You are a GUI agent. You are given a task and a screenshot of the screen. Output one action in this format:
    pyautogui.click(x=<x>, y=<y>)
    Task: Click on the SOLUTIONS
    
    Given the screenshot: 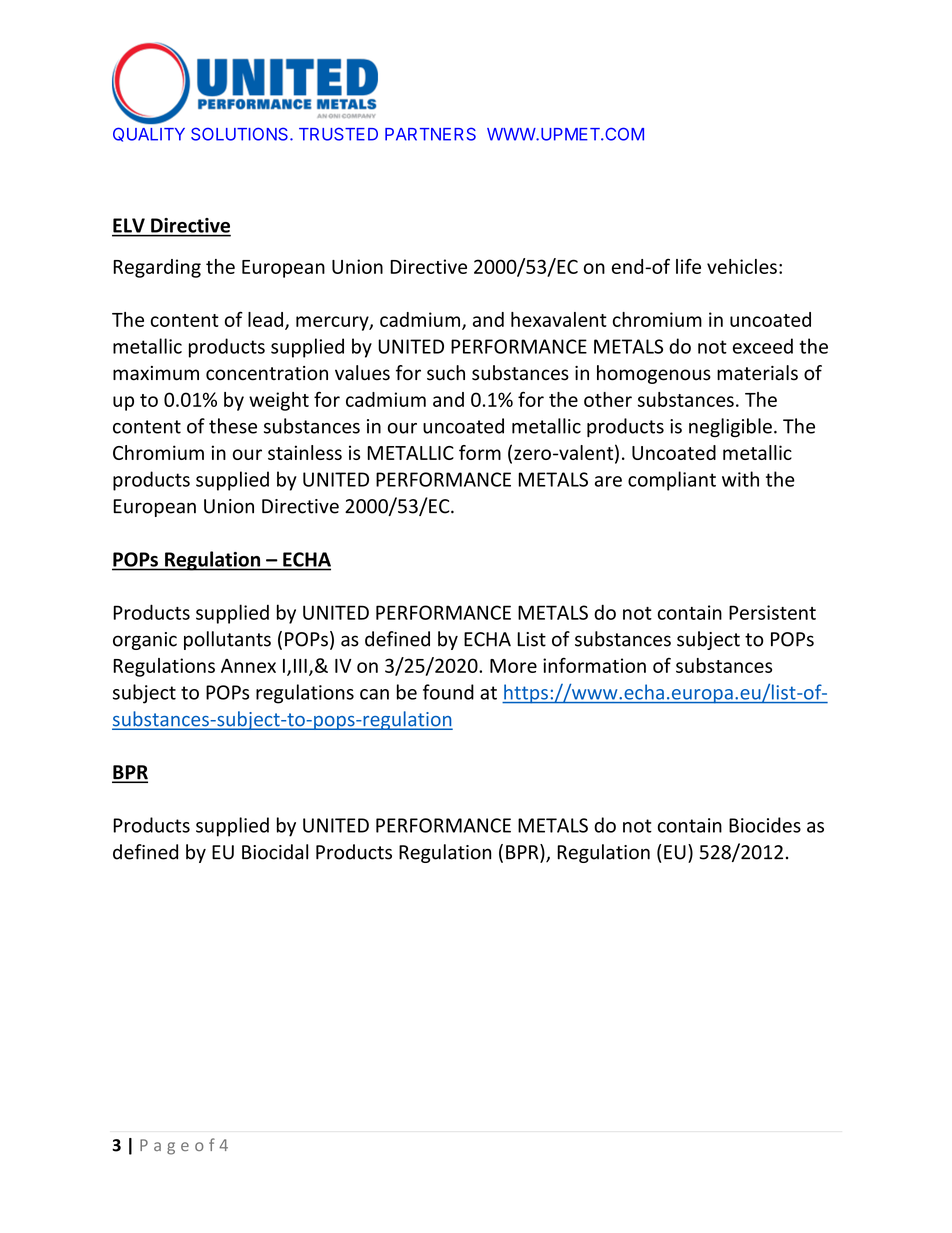 What is the action you would take?
    pyautogui.click(x=241, y=134)
